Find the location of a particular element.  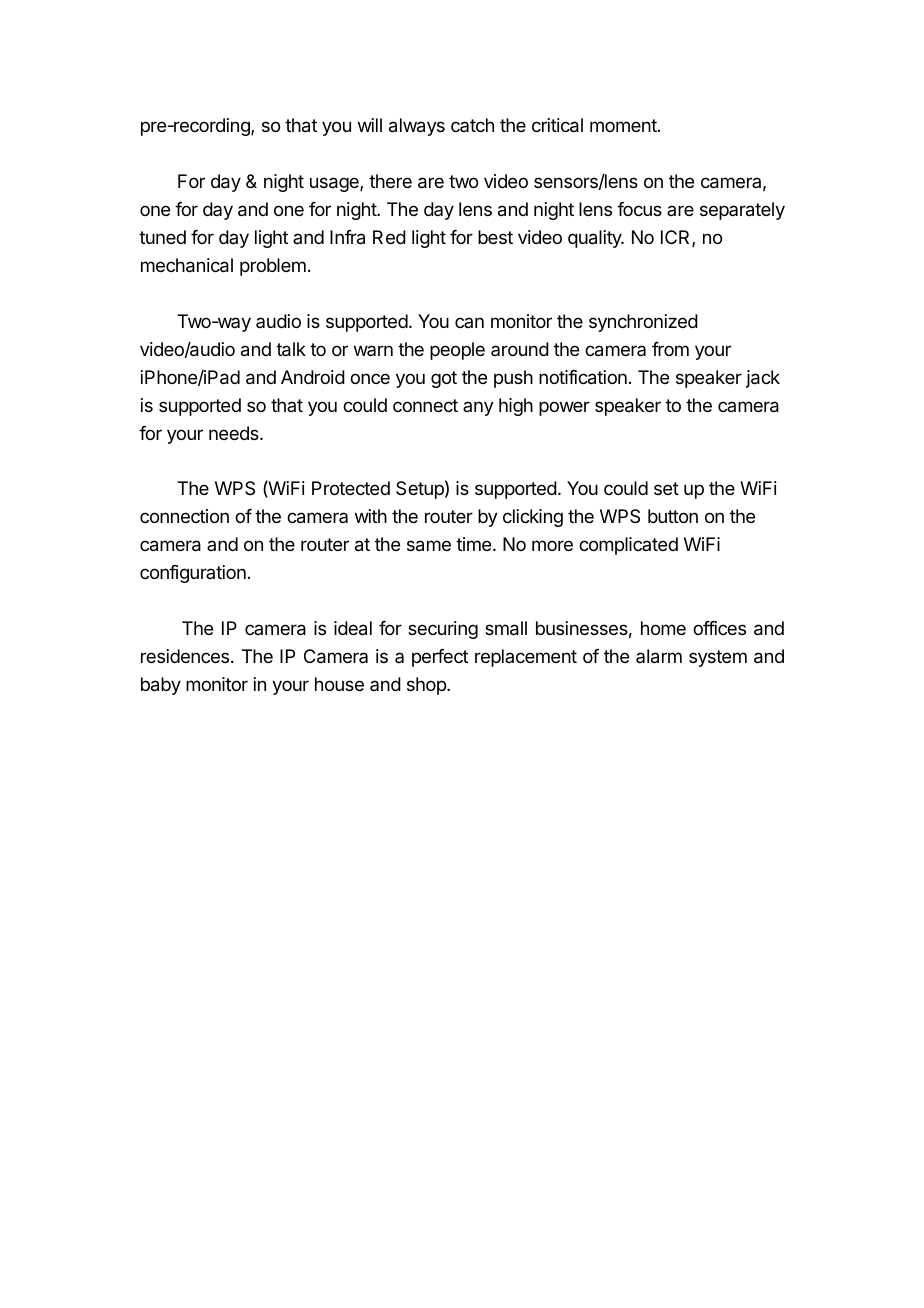

clicking is located at coordinates (533, 518).
